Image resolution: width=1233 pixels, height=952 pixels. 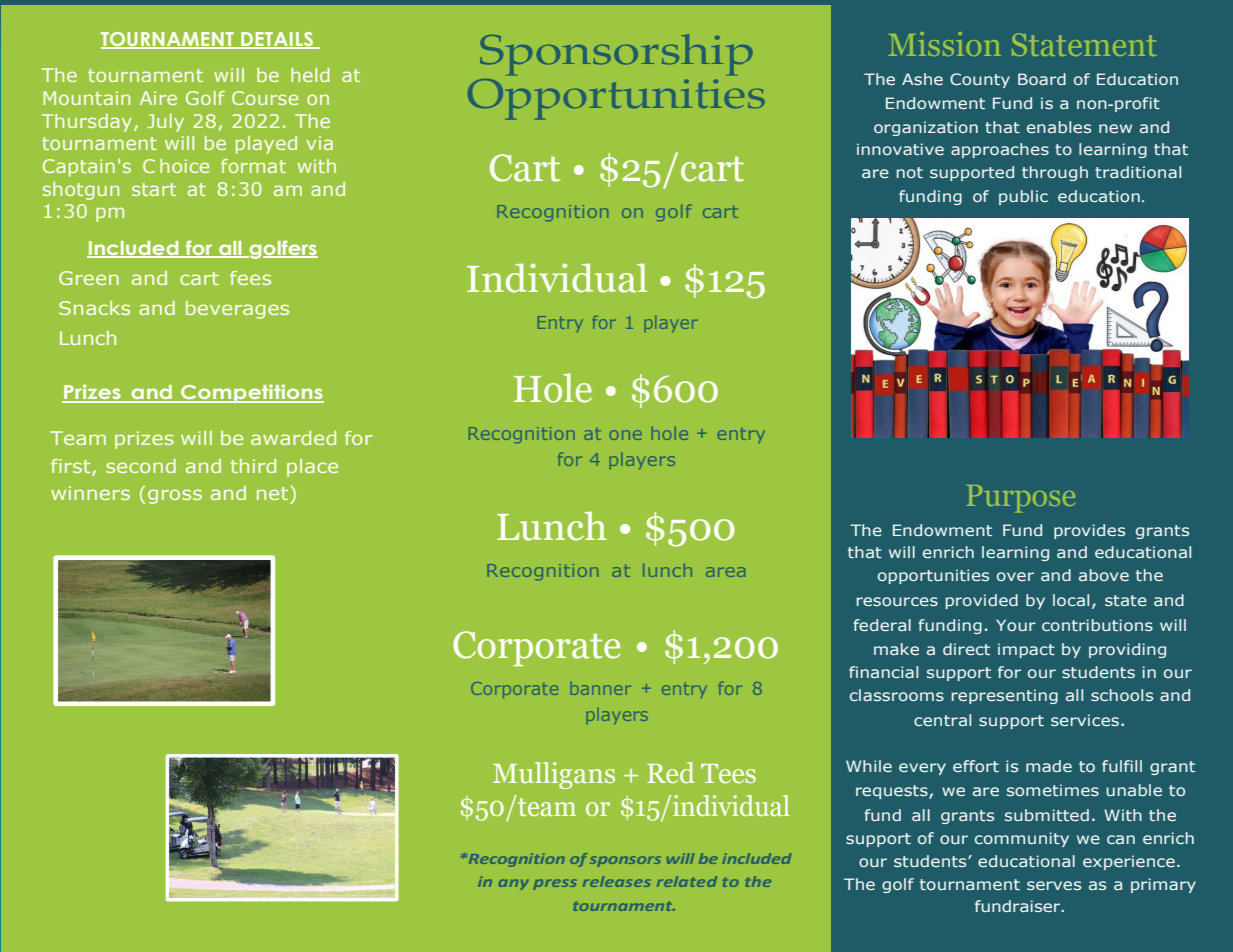 I want to click on one, so click(x=626, y=435).
